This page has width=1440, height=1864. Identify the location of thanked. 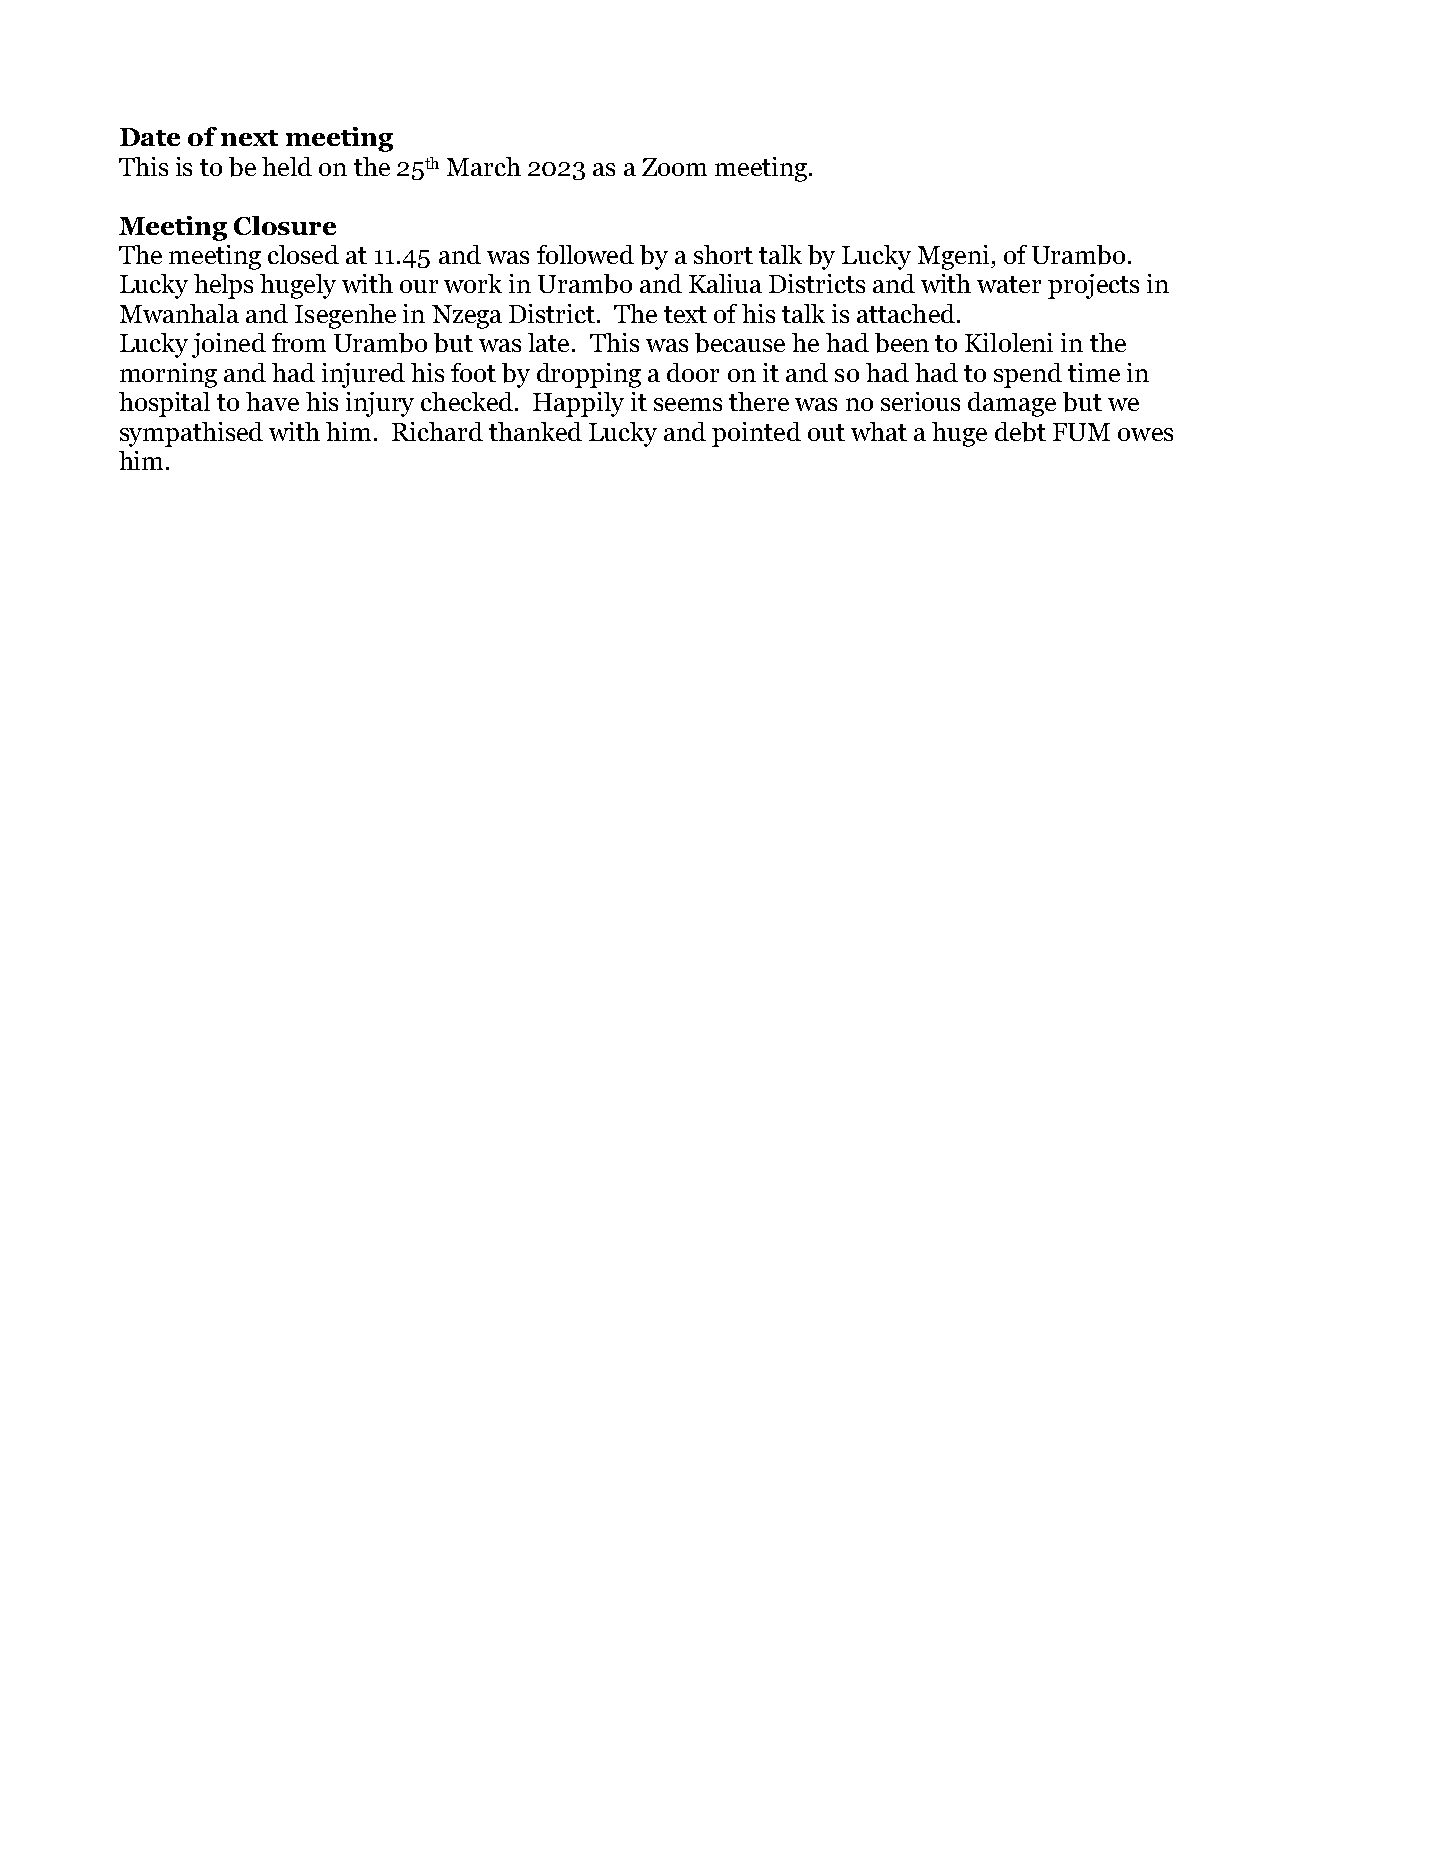
(535, 431).
